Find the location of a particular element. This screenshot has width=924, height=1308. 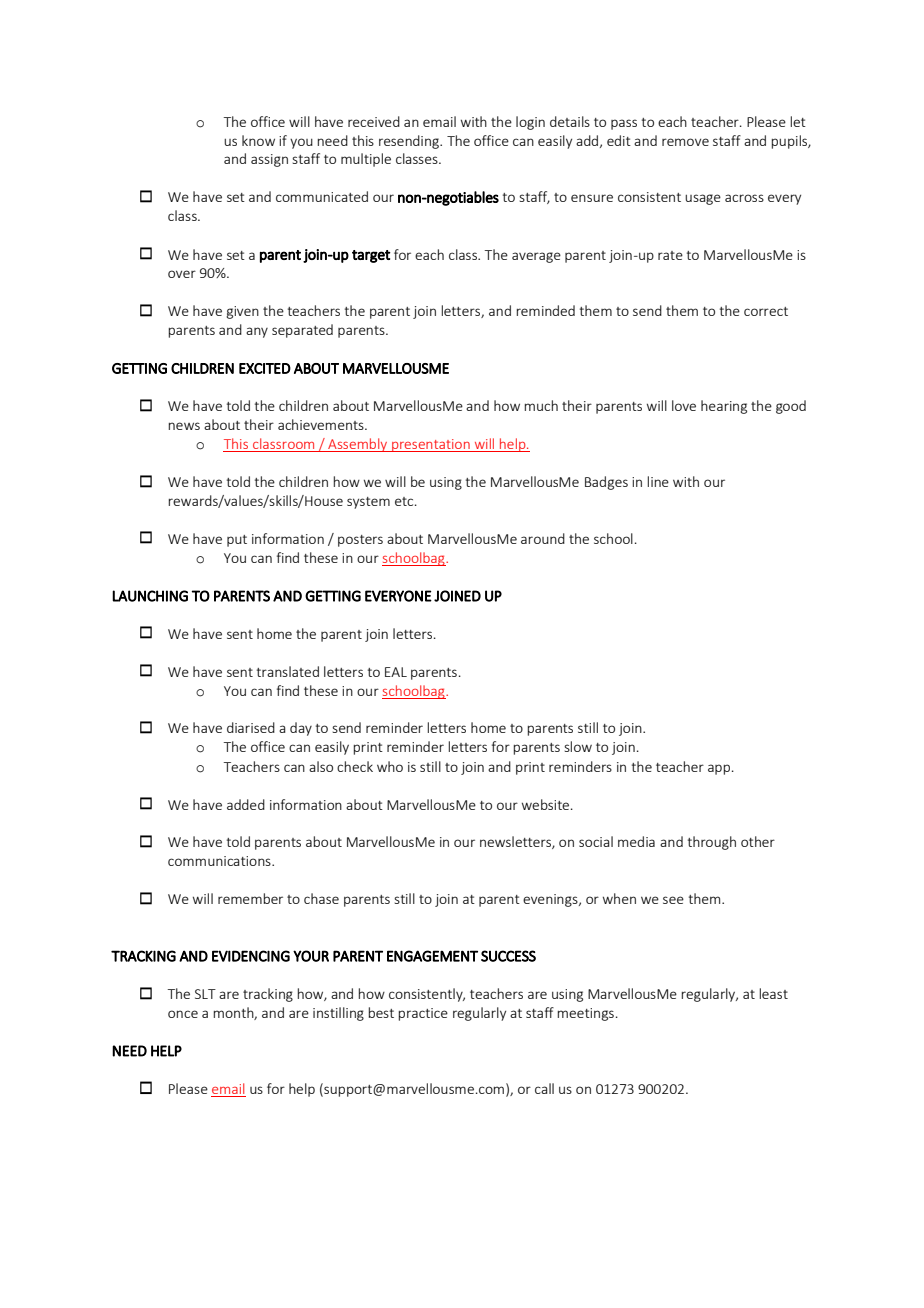

practice is located at coordinates (423, 1014).
